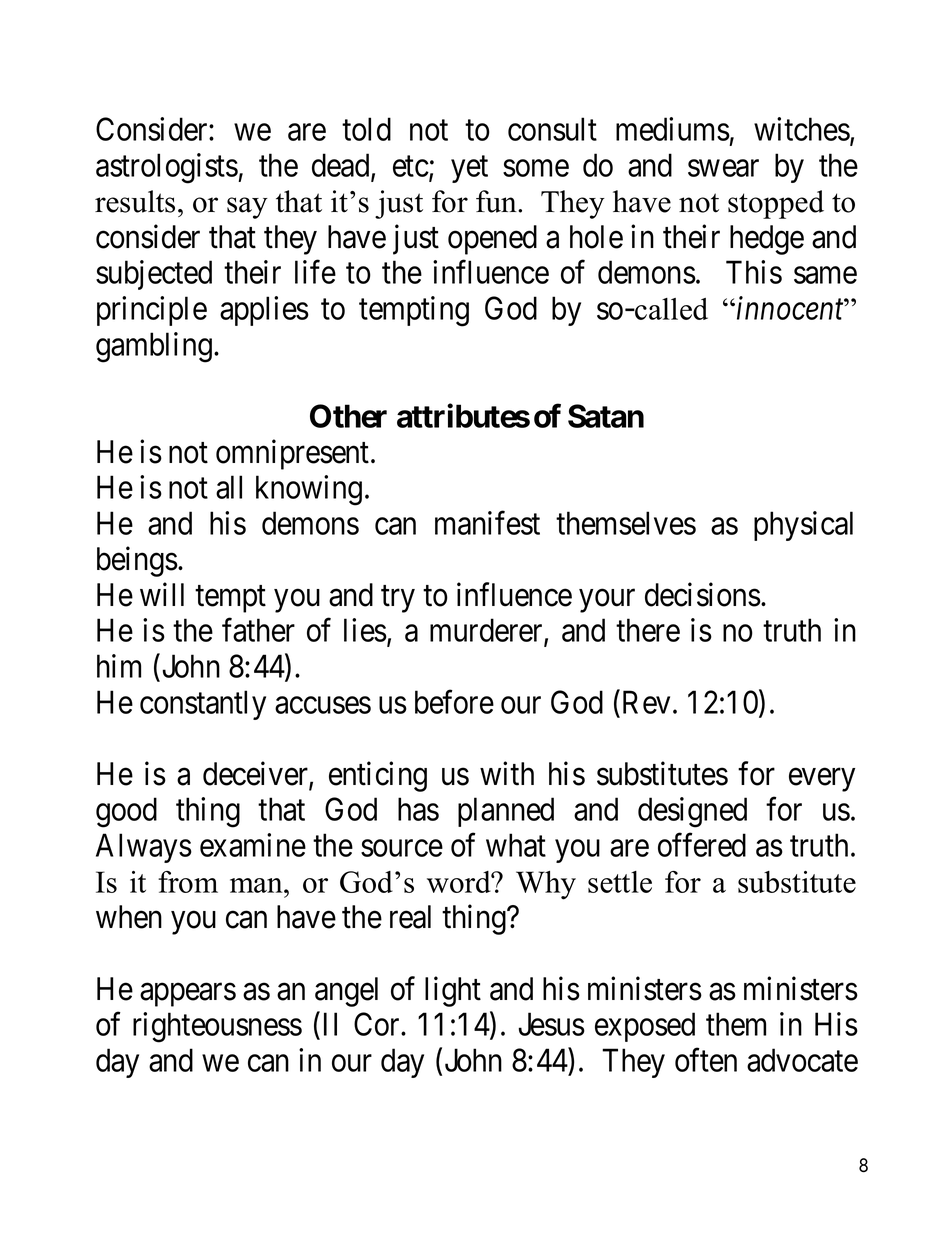 This screenshot has width=952, height=1233. What do you see at coordinates (723, 168) in the screenshot?
I see `swear` at bounding box center [723, 168].
